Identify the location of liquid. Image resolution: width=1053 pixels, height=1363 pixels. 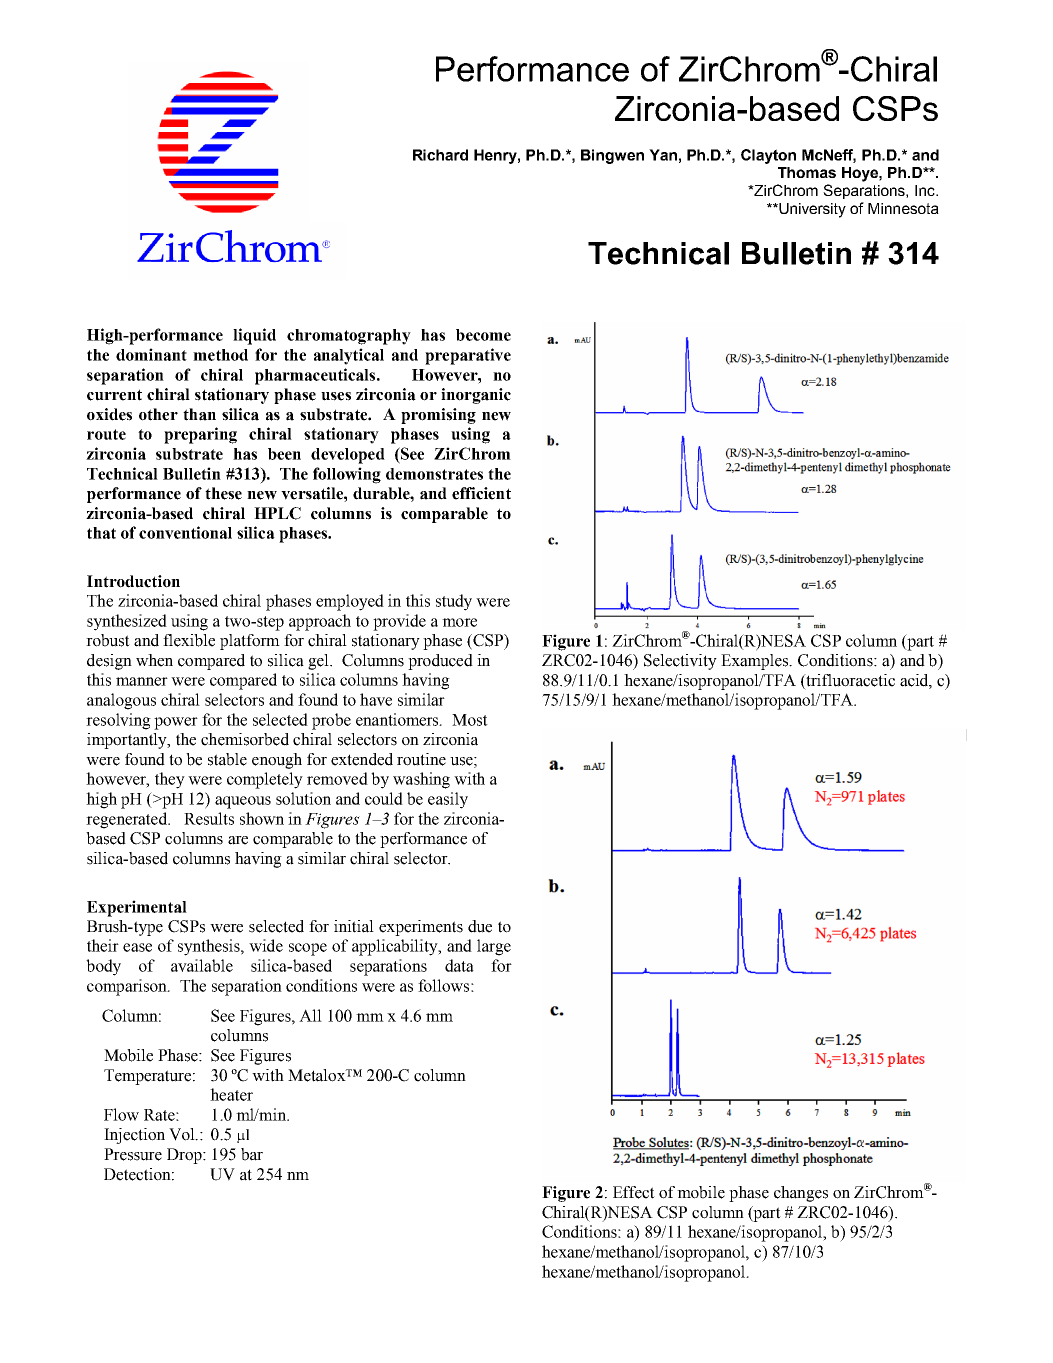
(254, 336).
